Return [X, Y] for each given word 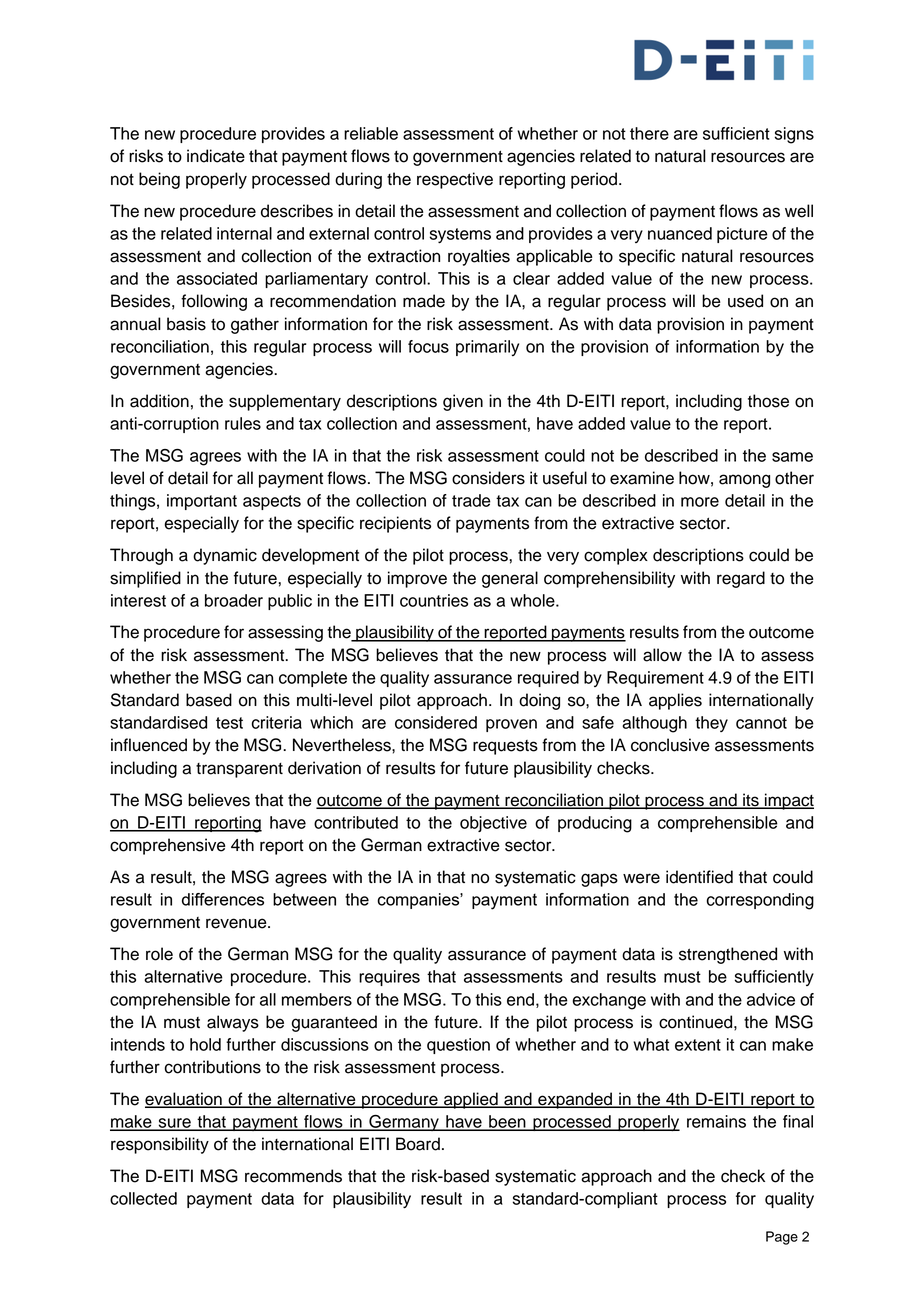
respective [455, 180]
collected [143, 1198]
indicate [216, 156]
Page [782, 1238]
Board [418, 1144]
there [649, 133]
